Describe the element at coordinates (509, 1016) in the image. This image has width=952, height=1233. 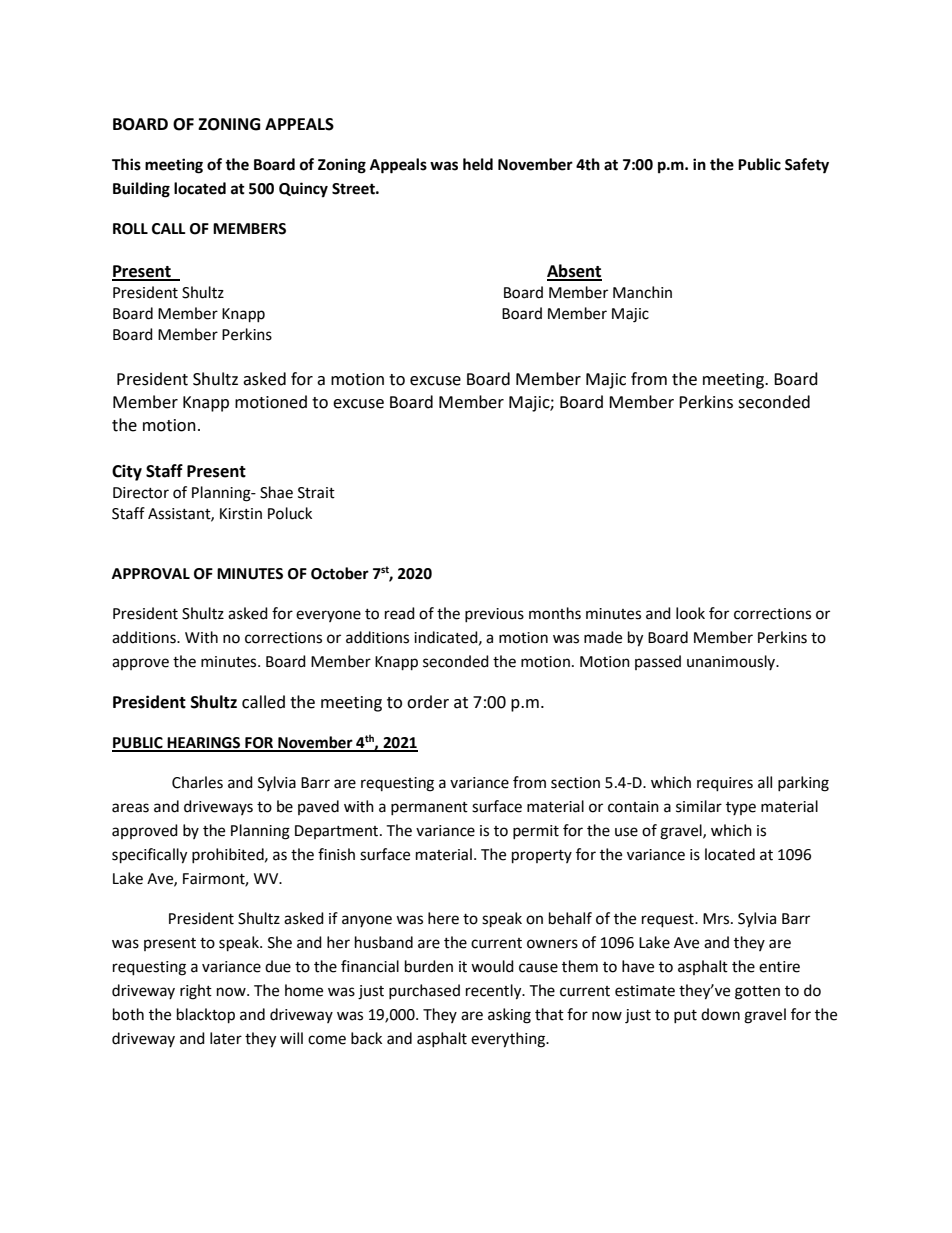
I see `asking` at that location.
